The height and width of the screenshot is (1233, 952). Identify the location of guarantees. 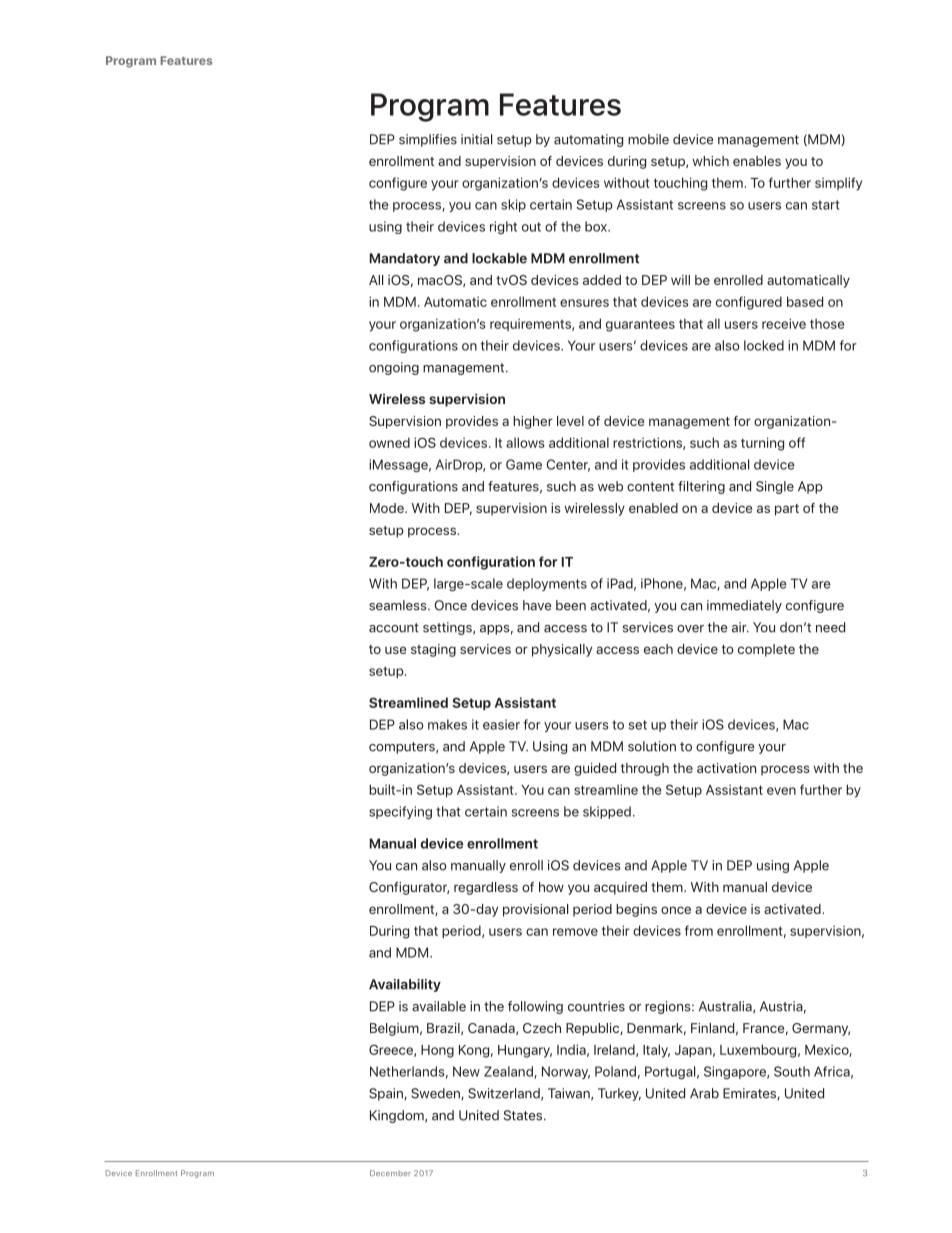
(640, 325).
